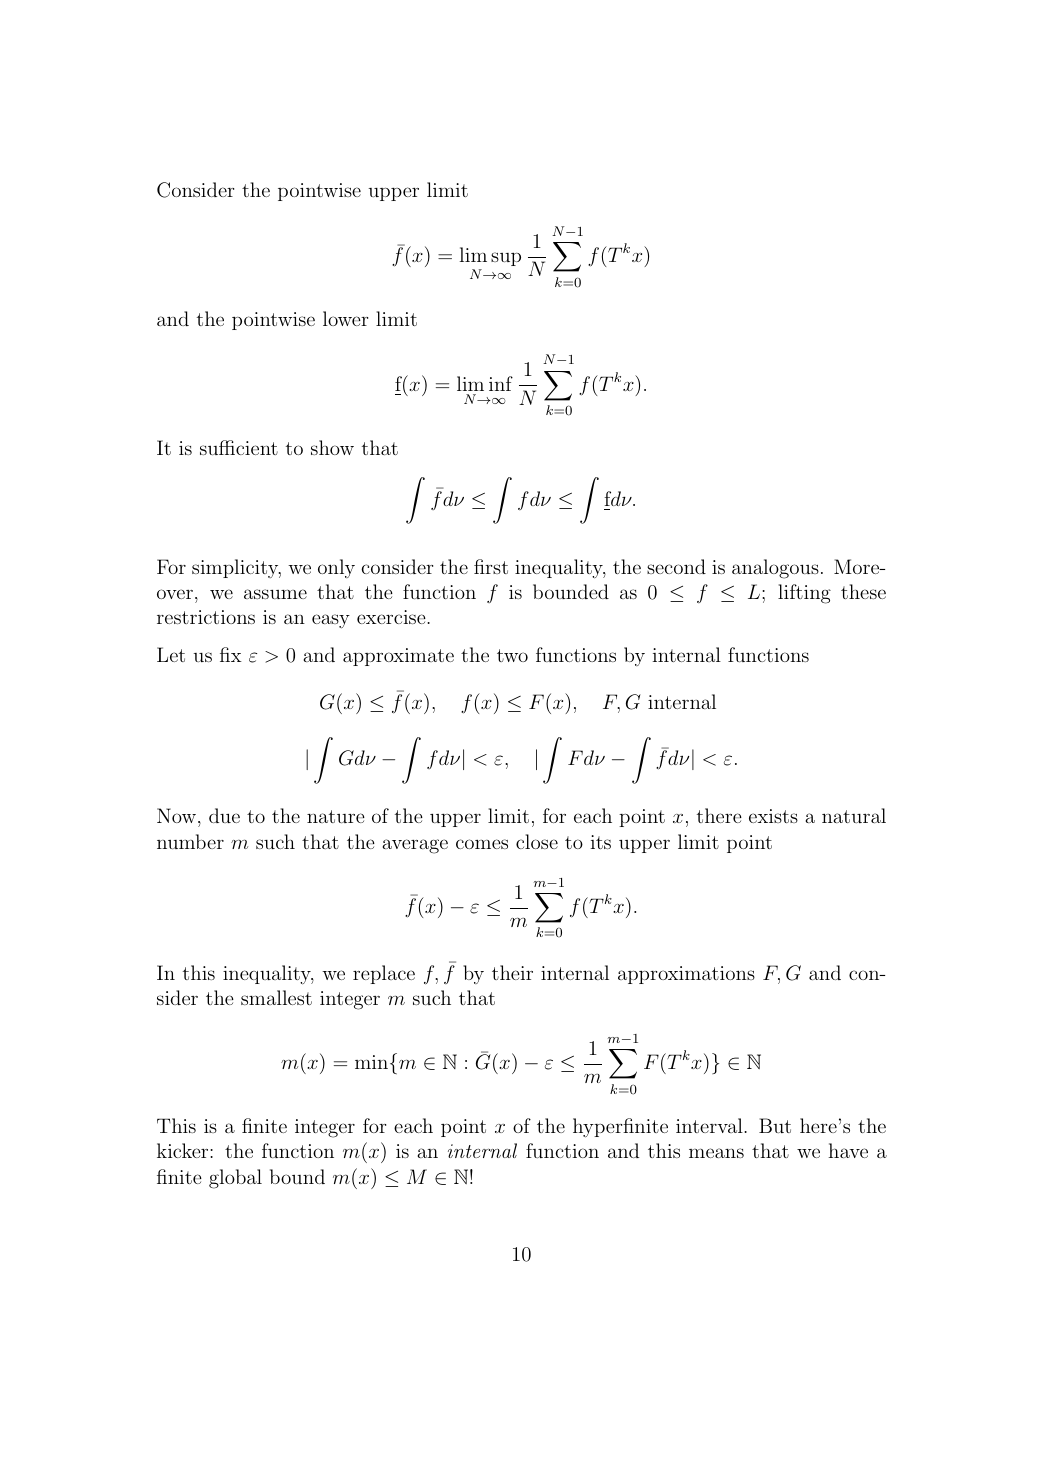 The height and width of the page is (1475, 1043). I want to click on smallest, so click(276, 997).
